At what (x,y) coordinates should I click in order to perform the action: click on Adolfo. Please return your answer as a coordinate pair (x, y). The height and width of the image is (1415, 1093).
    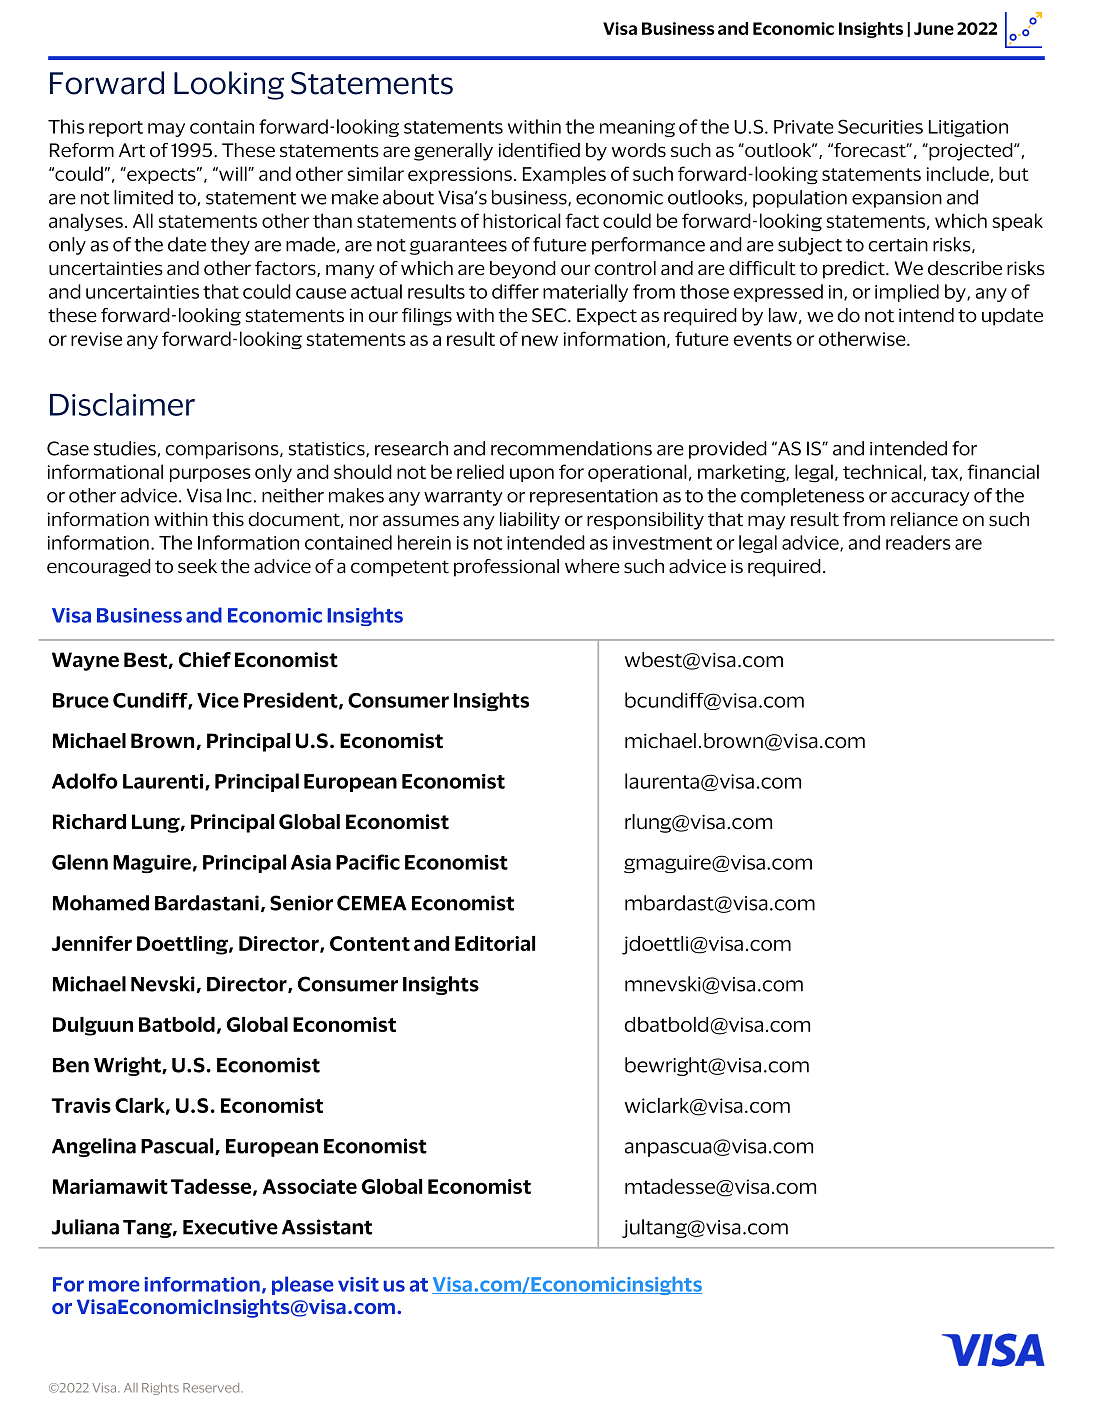
    Looking at the image, I should click on (85, 781).
